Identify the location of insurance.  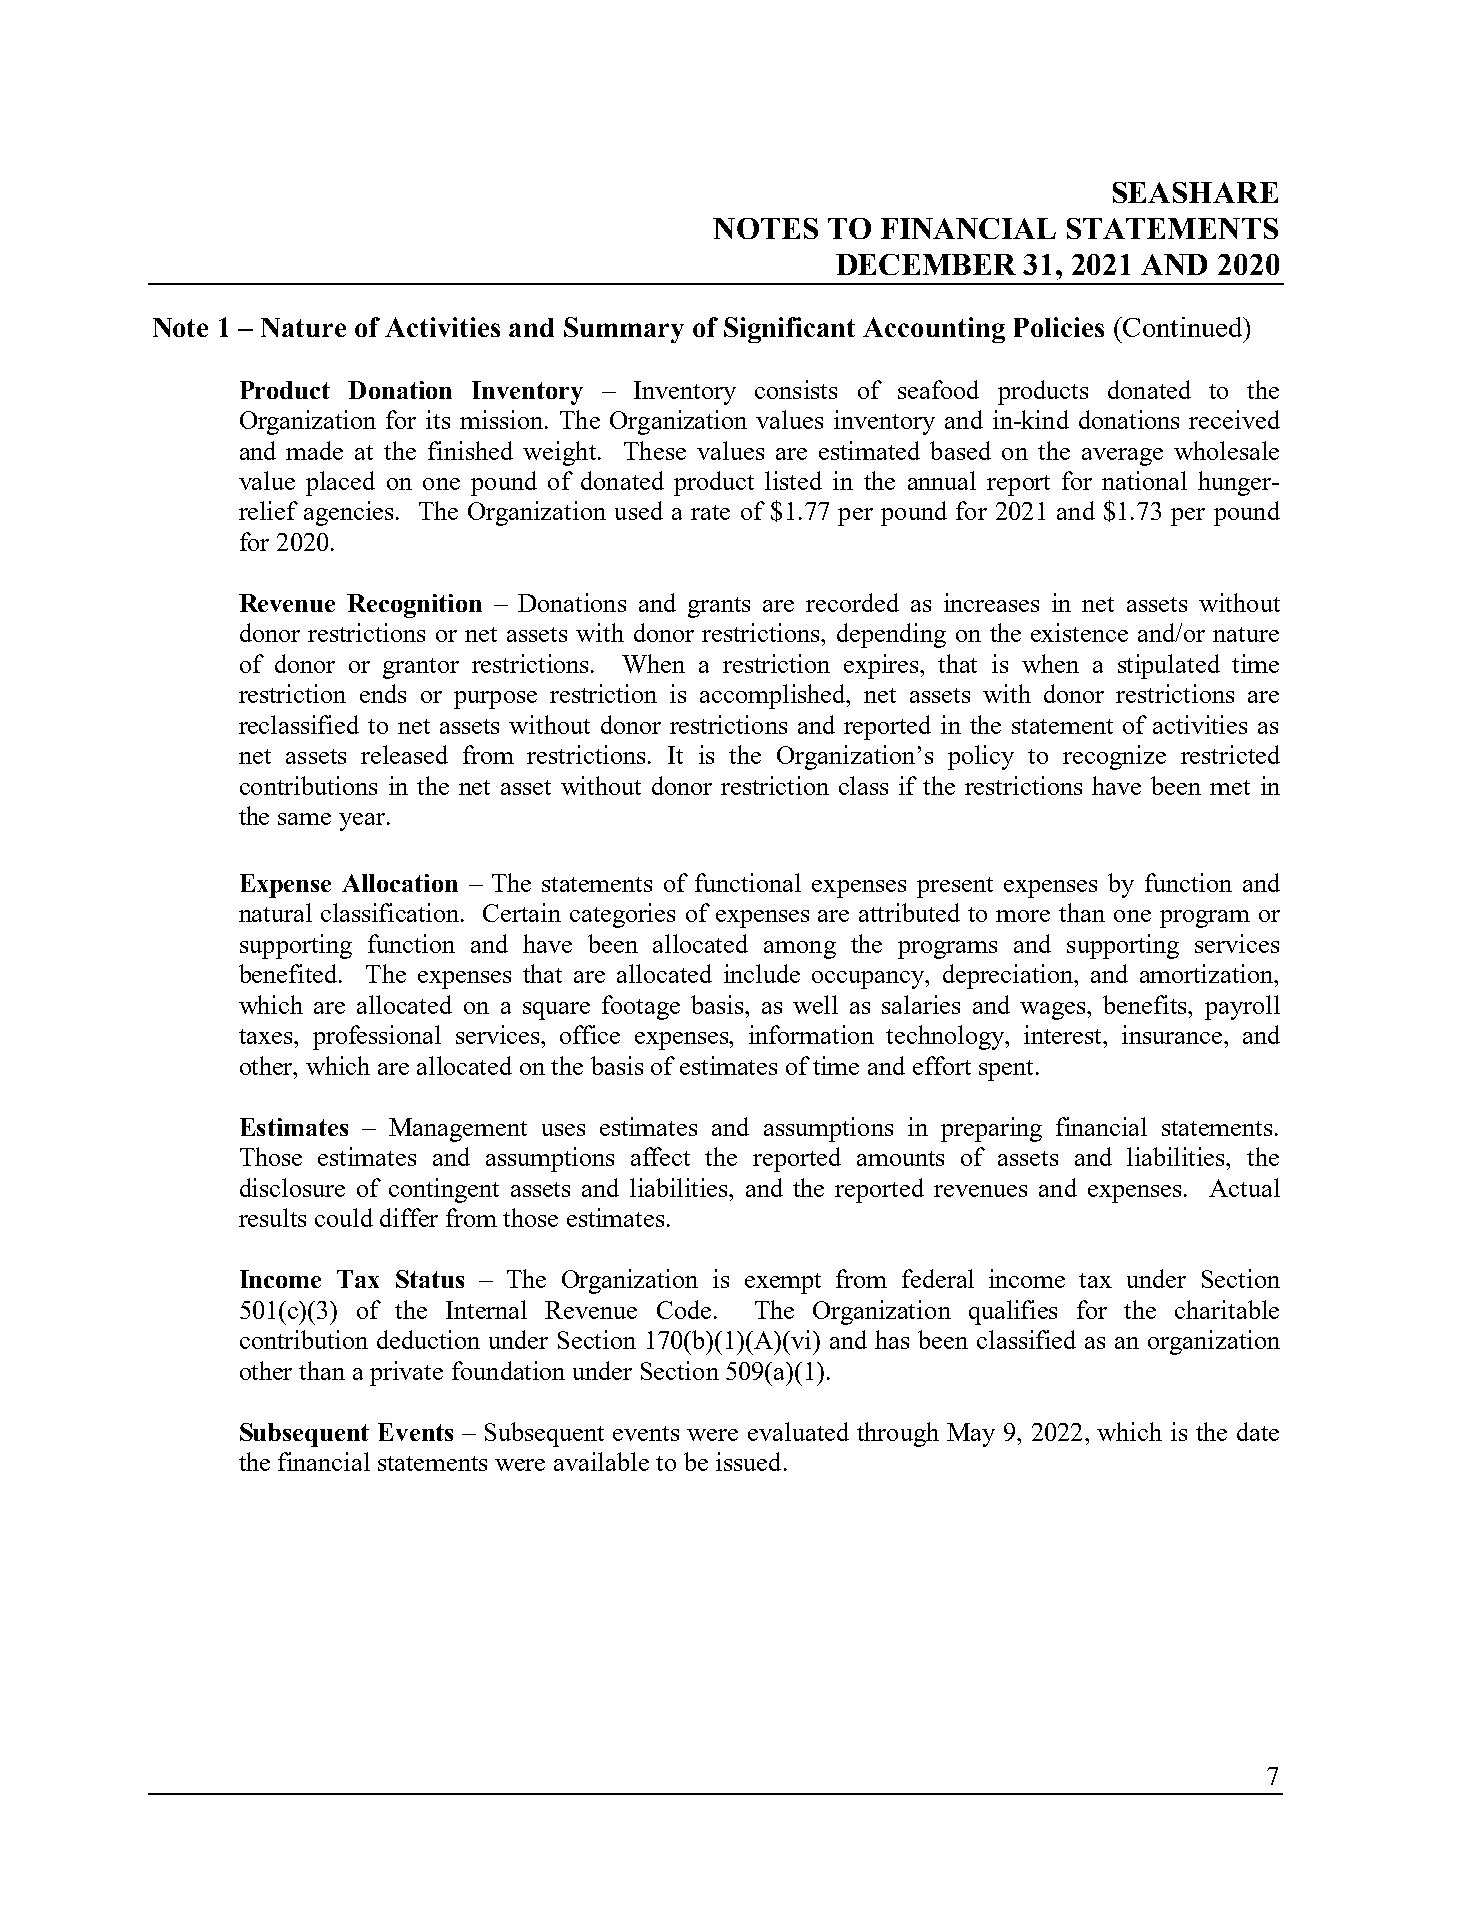
(1173, 1034).
